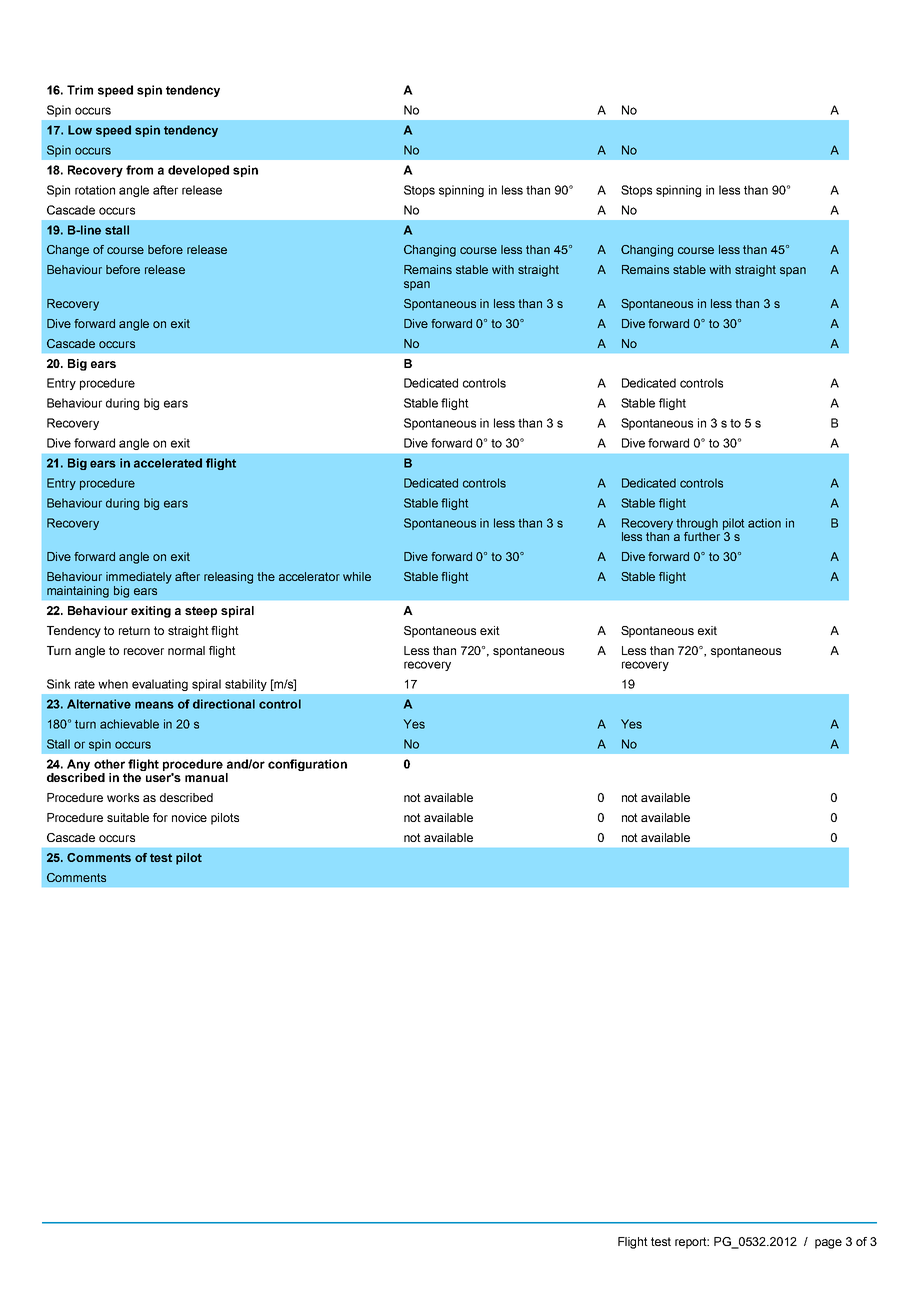 The image size is (924, 1308). Describe the element at coordinates (139, 170) in the image. I see `from` at that location.
